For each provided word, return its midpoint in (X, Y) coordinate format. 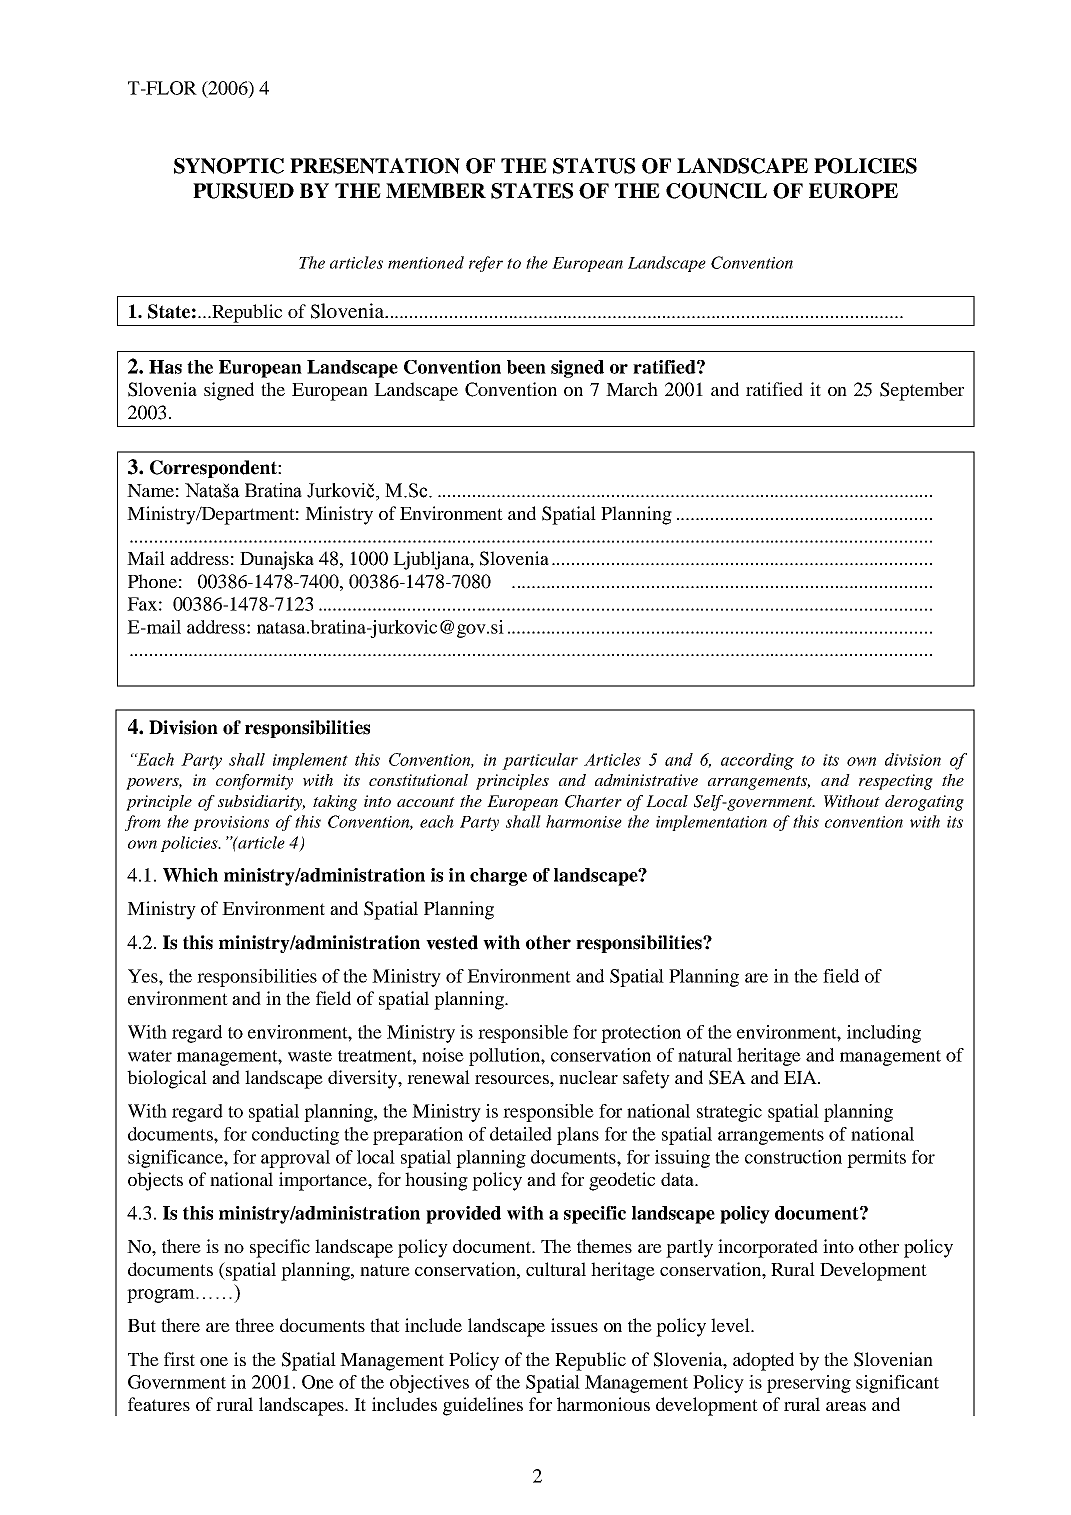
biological (167, 1079)
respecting (896, 782)
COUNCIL (716, 191)
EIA (801, 1077)
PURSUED (243, 191)
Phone (152, 581)
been (526, 367)
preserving (809, 1384)
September (922, 391)
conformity (254, 782)
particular (540, 761)
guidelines (483, 1406)
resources (513, 1079)
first (179, 1359)
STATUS (594, 166)
